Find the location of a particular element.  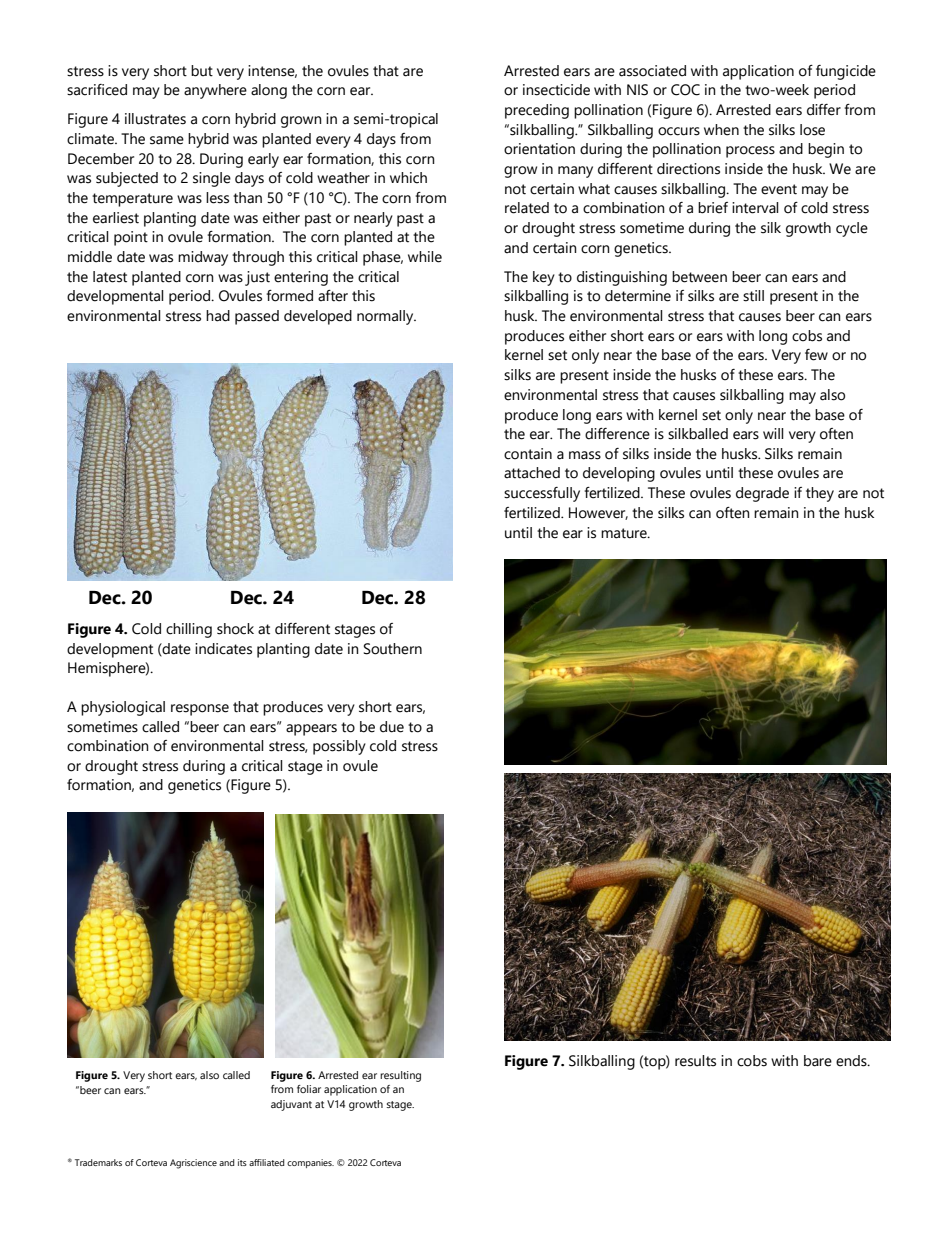

degrade is located at coordinates (762, 494).
